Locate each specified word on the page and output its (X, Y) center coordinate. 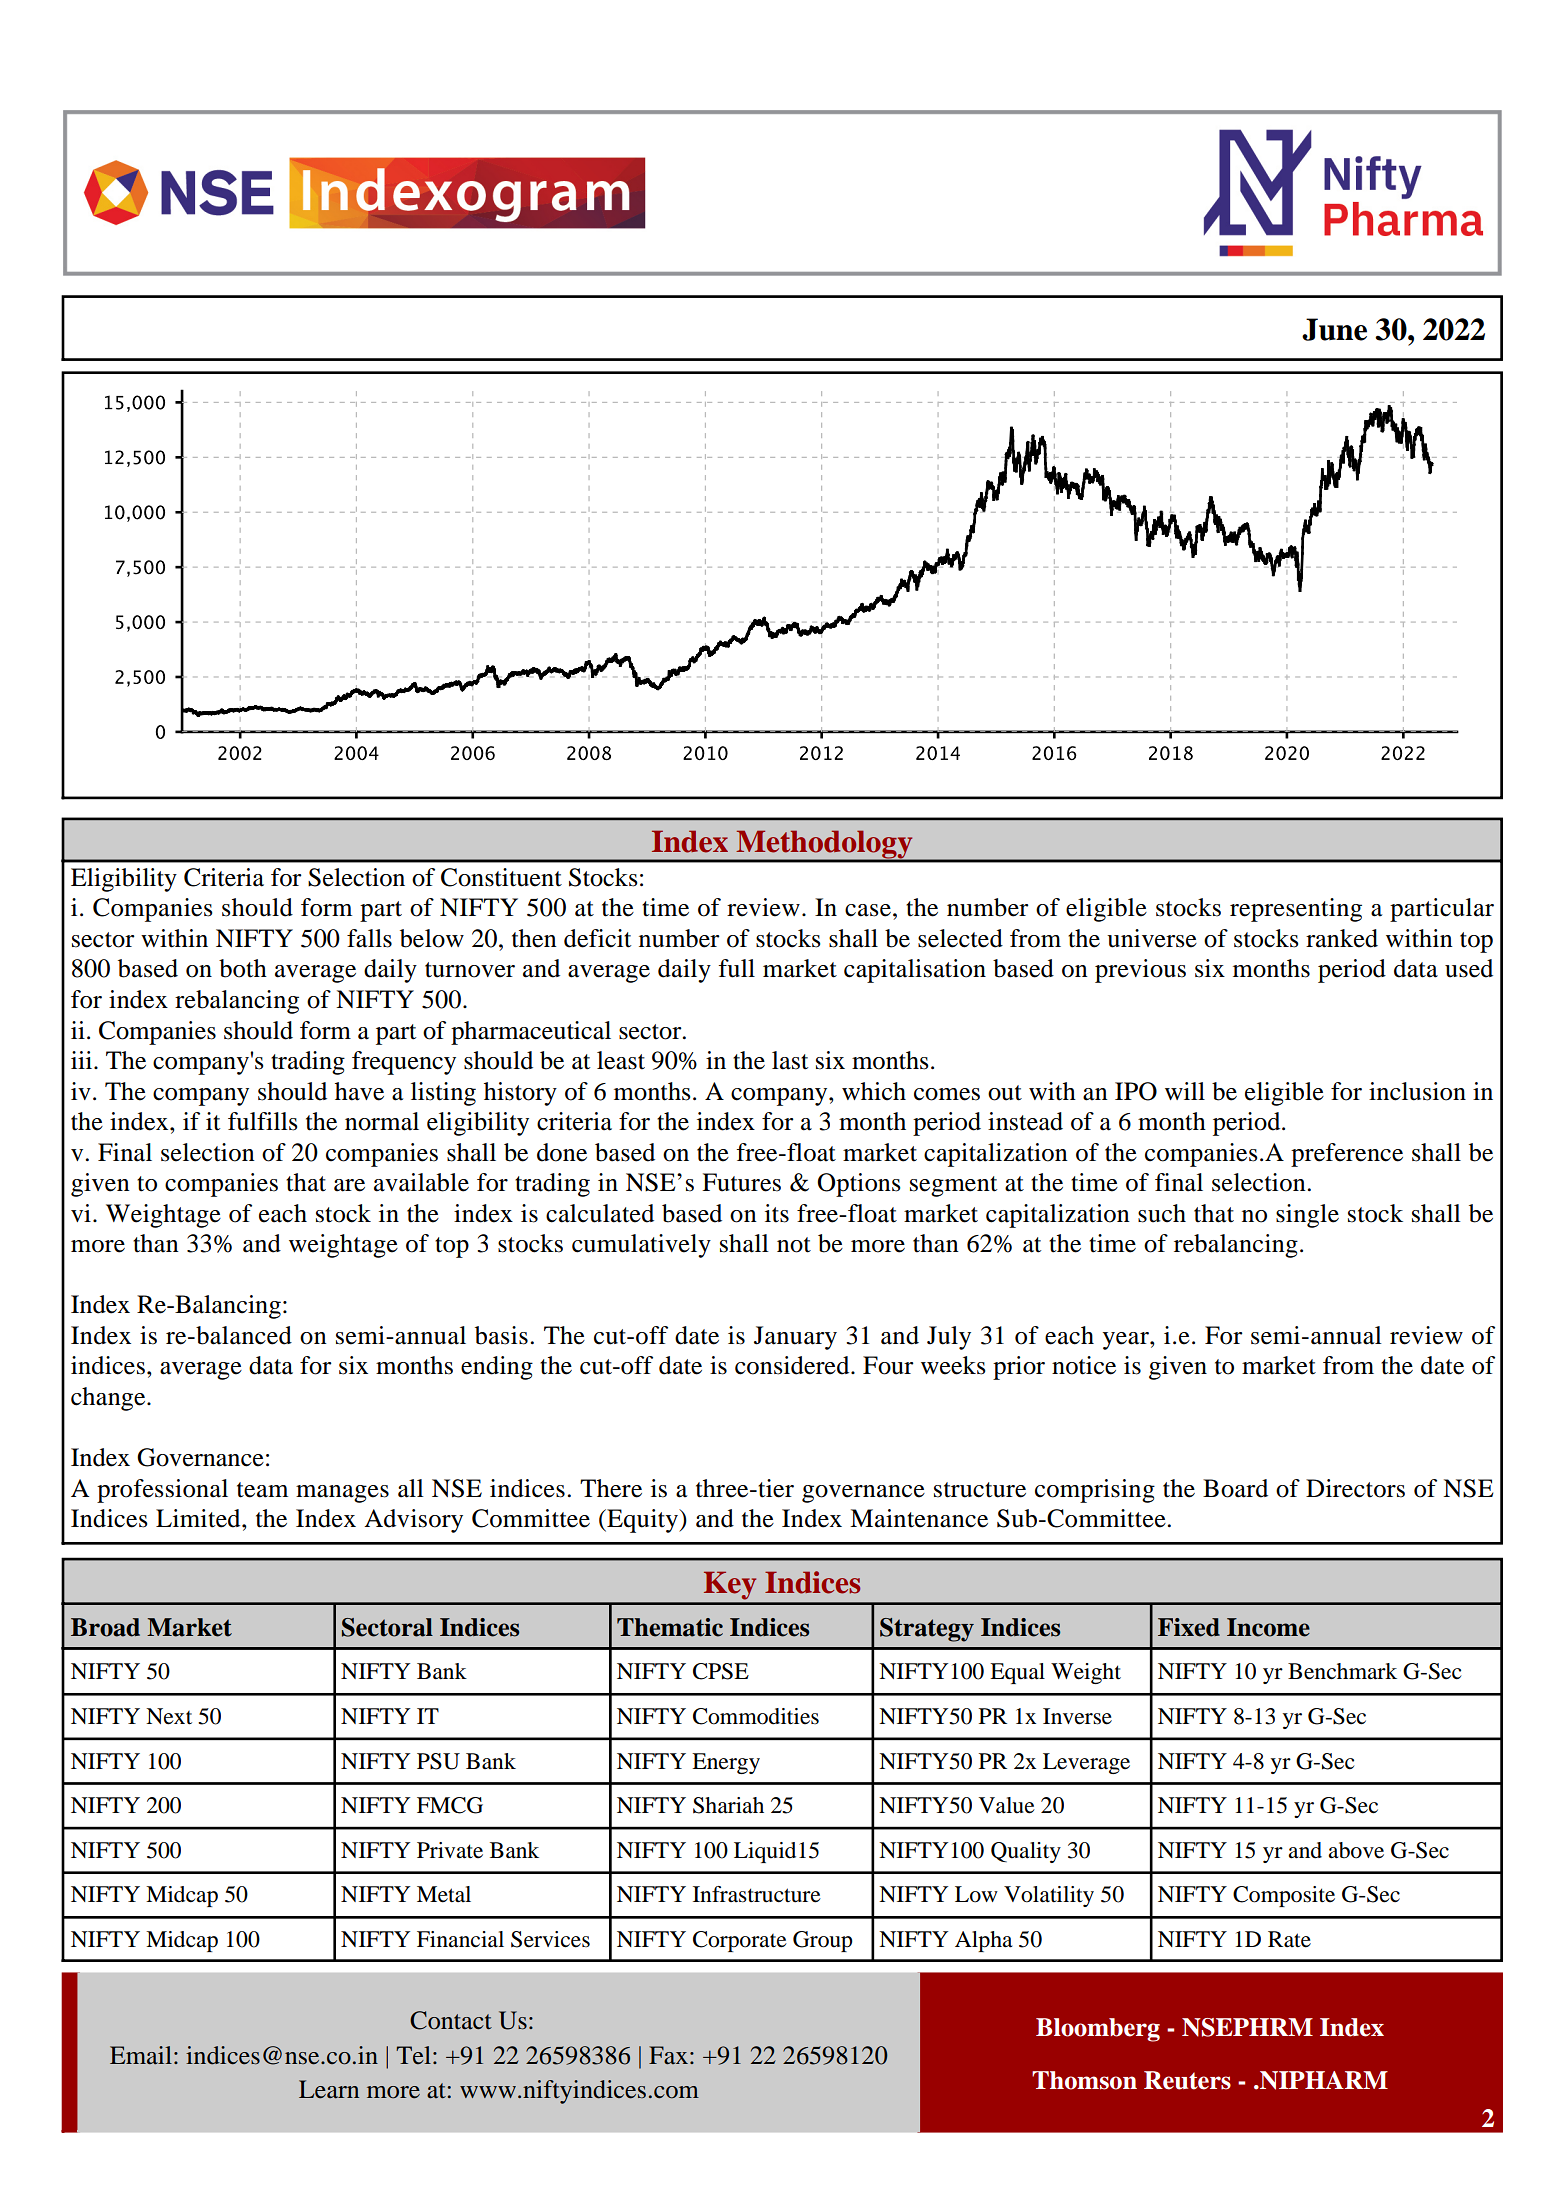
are (349, 1185)
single (1307, 1216)
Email (141, 2055)
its (777, 1213)
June (1334, 329)
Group (823, 1941)
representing (1296, 910)
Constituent (501, 877)
